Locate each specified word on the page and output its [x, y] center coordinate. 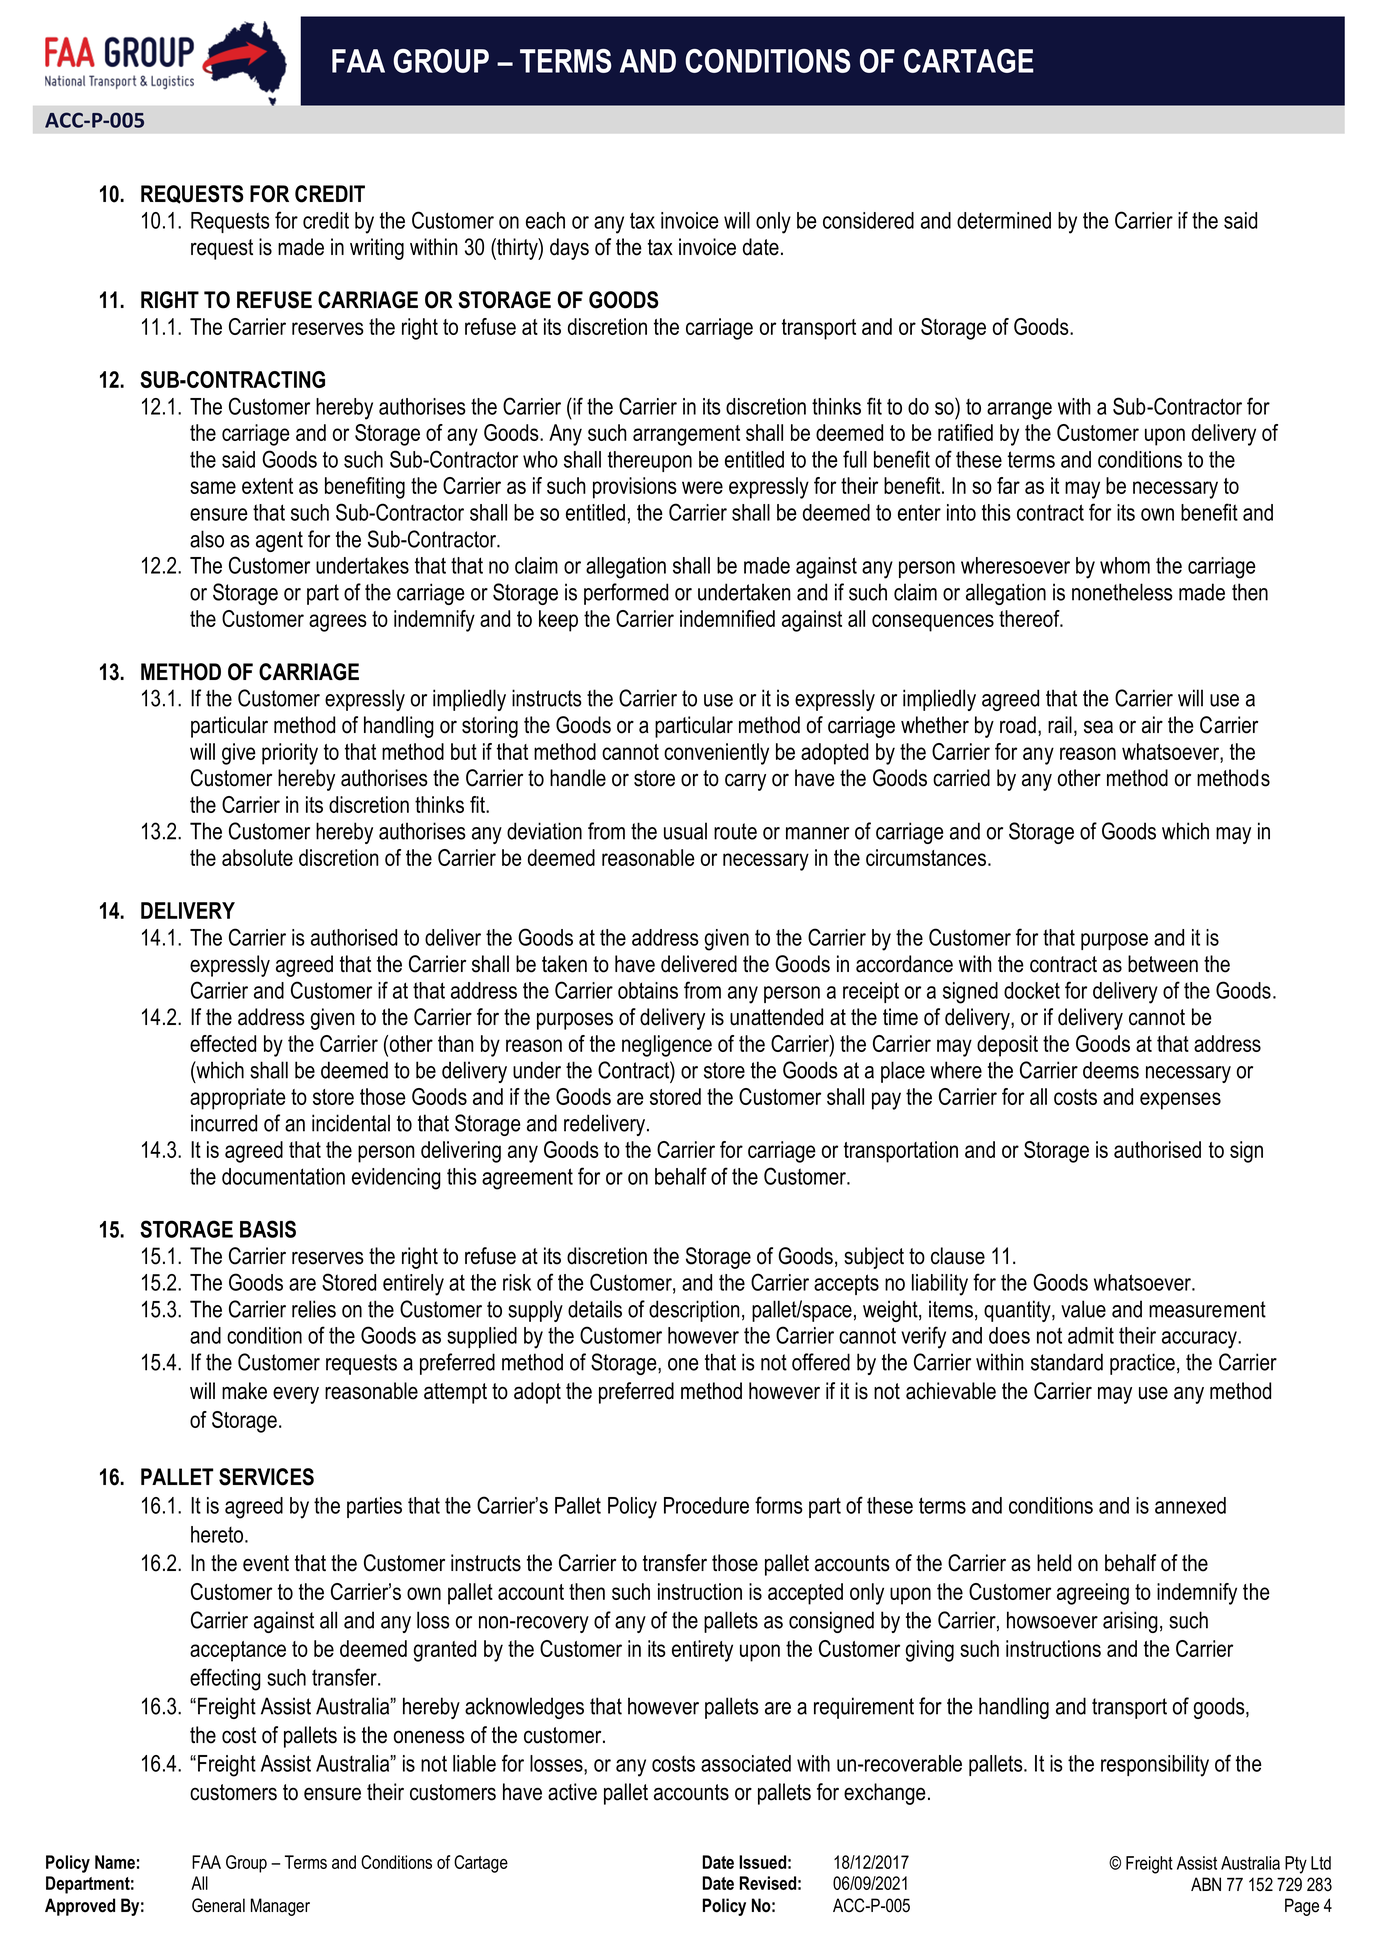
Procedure [706, 1505]
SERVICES [266, 1477]
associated [746, 1763]
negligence [667, 1046]
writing [377, 249]
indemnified [727, 618]
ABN [1206, 1884]
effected [223, 1043]
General [218, 1905]
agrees [338, 623]
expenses [1180, 1101]
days [569, 249]
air [1152, 725]
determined [1004, 220]
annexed [1190, 1505]
